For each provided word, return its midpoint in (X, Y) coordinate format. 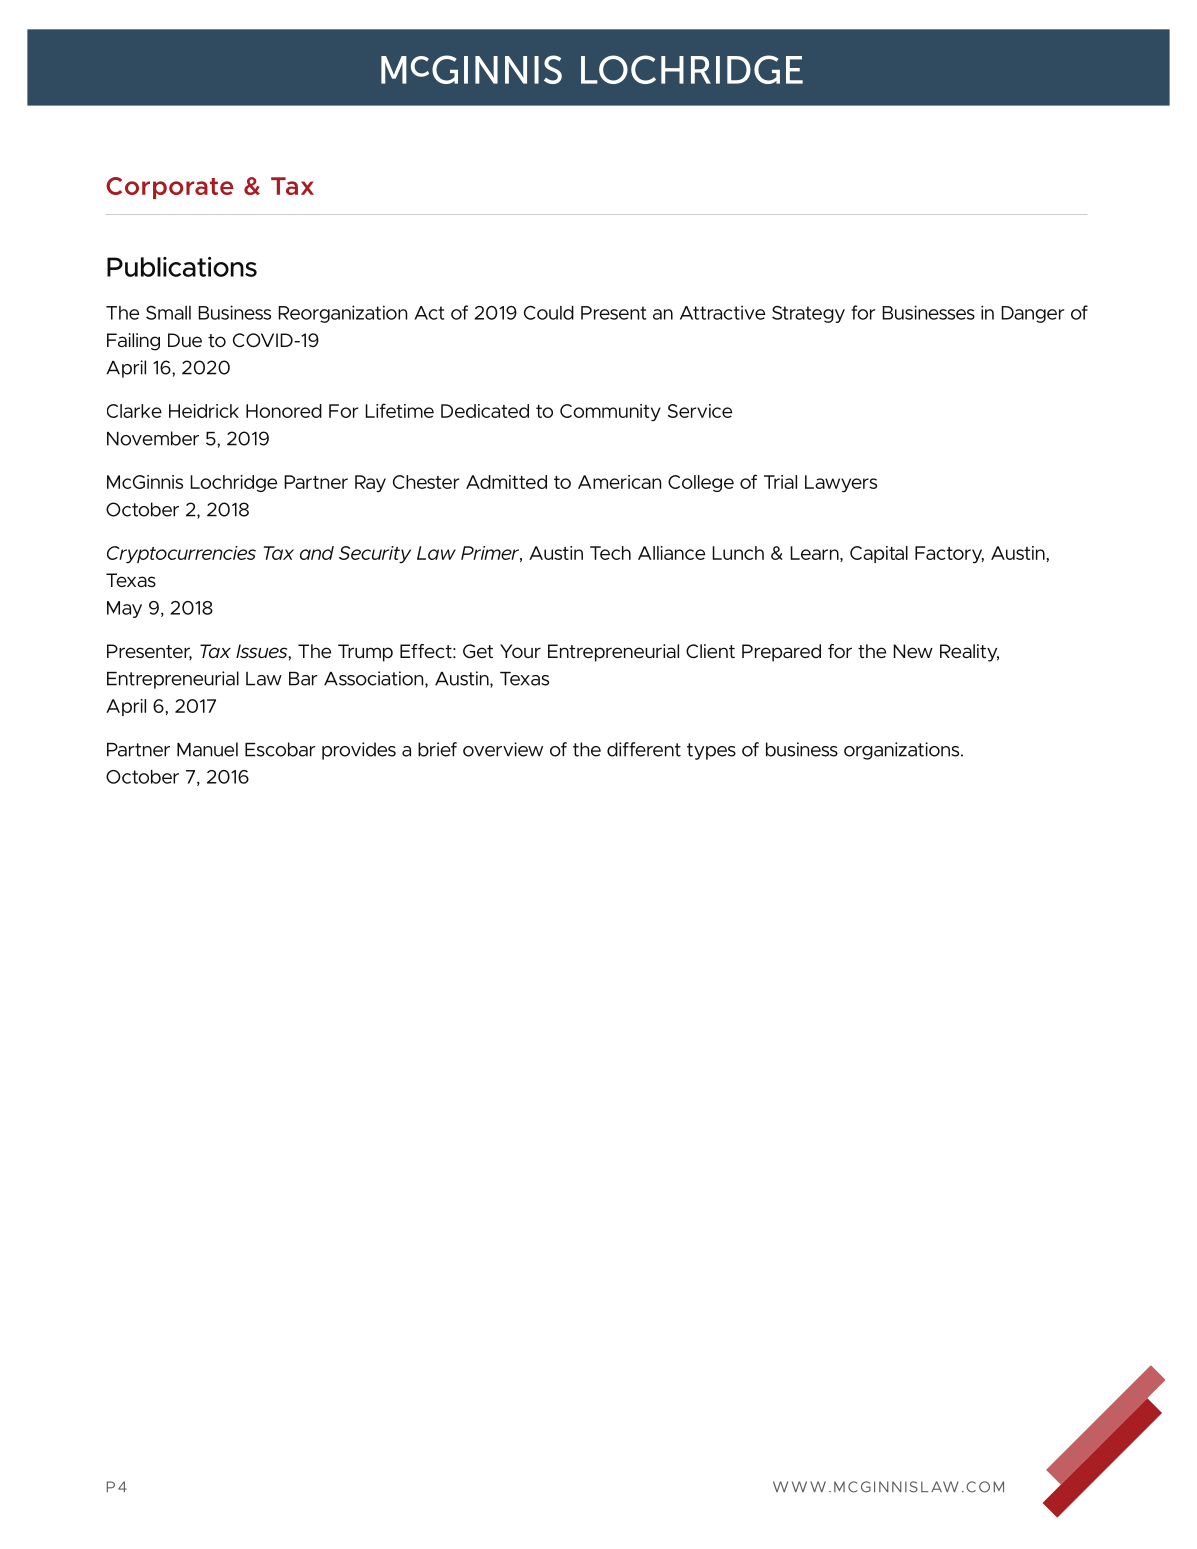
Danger (1033, 314)
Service (700, 411)
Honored (284, 411)
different (644, 749)
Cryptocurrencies (181, 555)
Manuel (207, 749)
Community (610, 412)
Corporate (170, 188)
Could (549, 313)
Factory (949, 555)
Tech (610, 553)
